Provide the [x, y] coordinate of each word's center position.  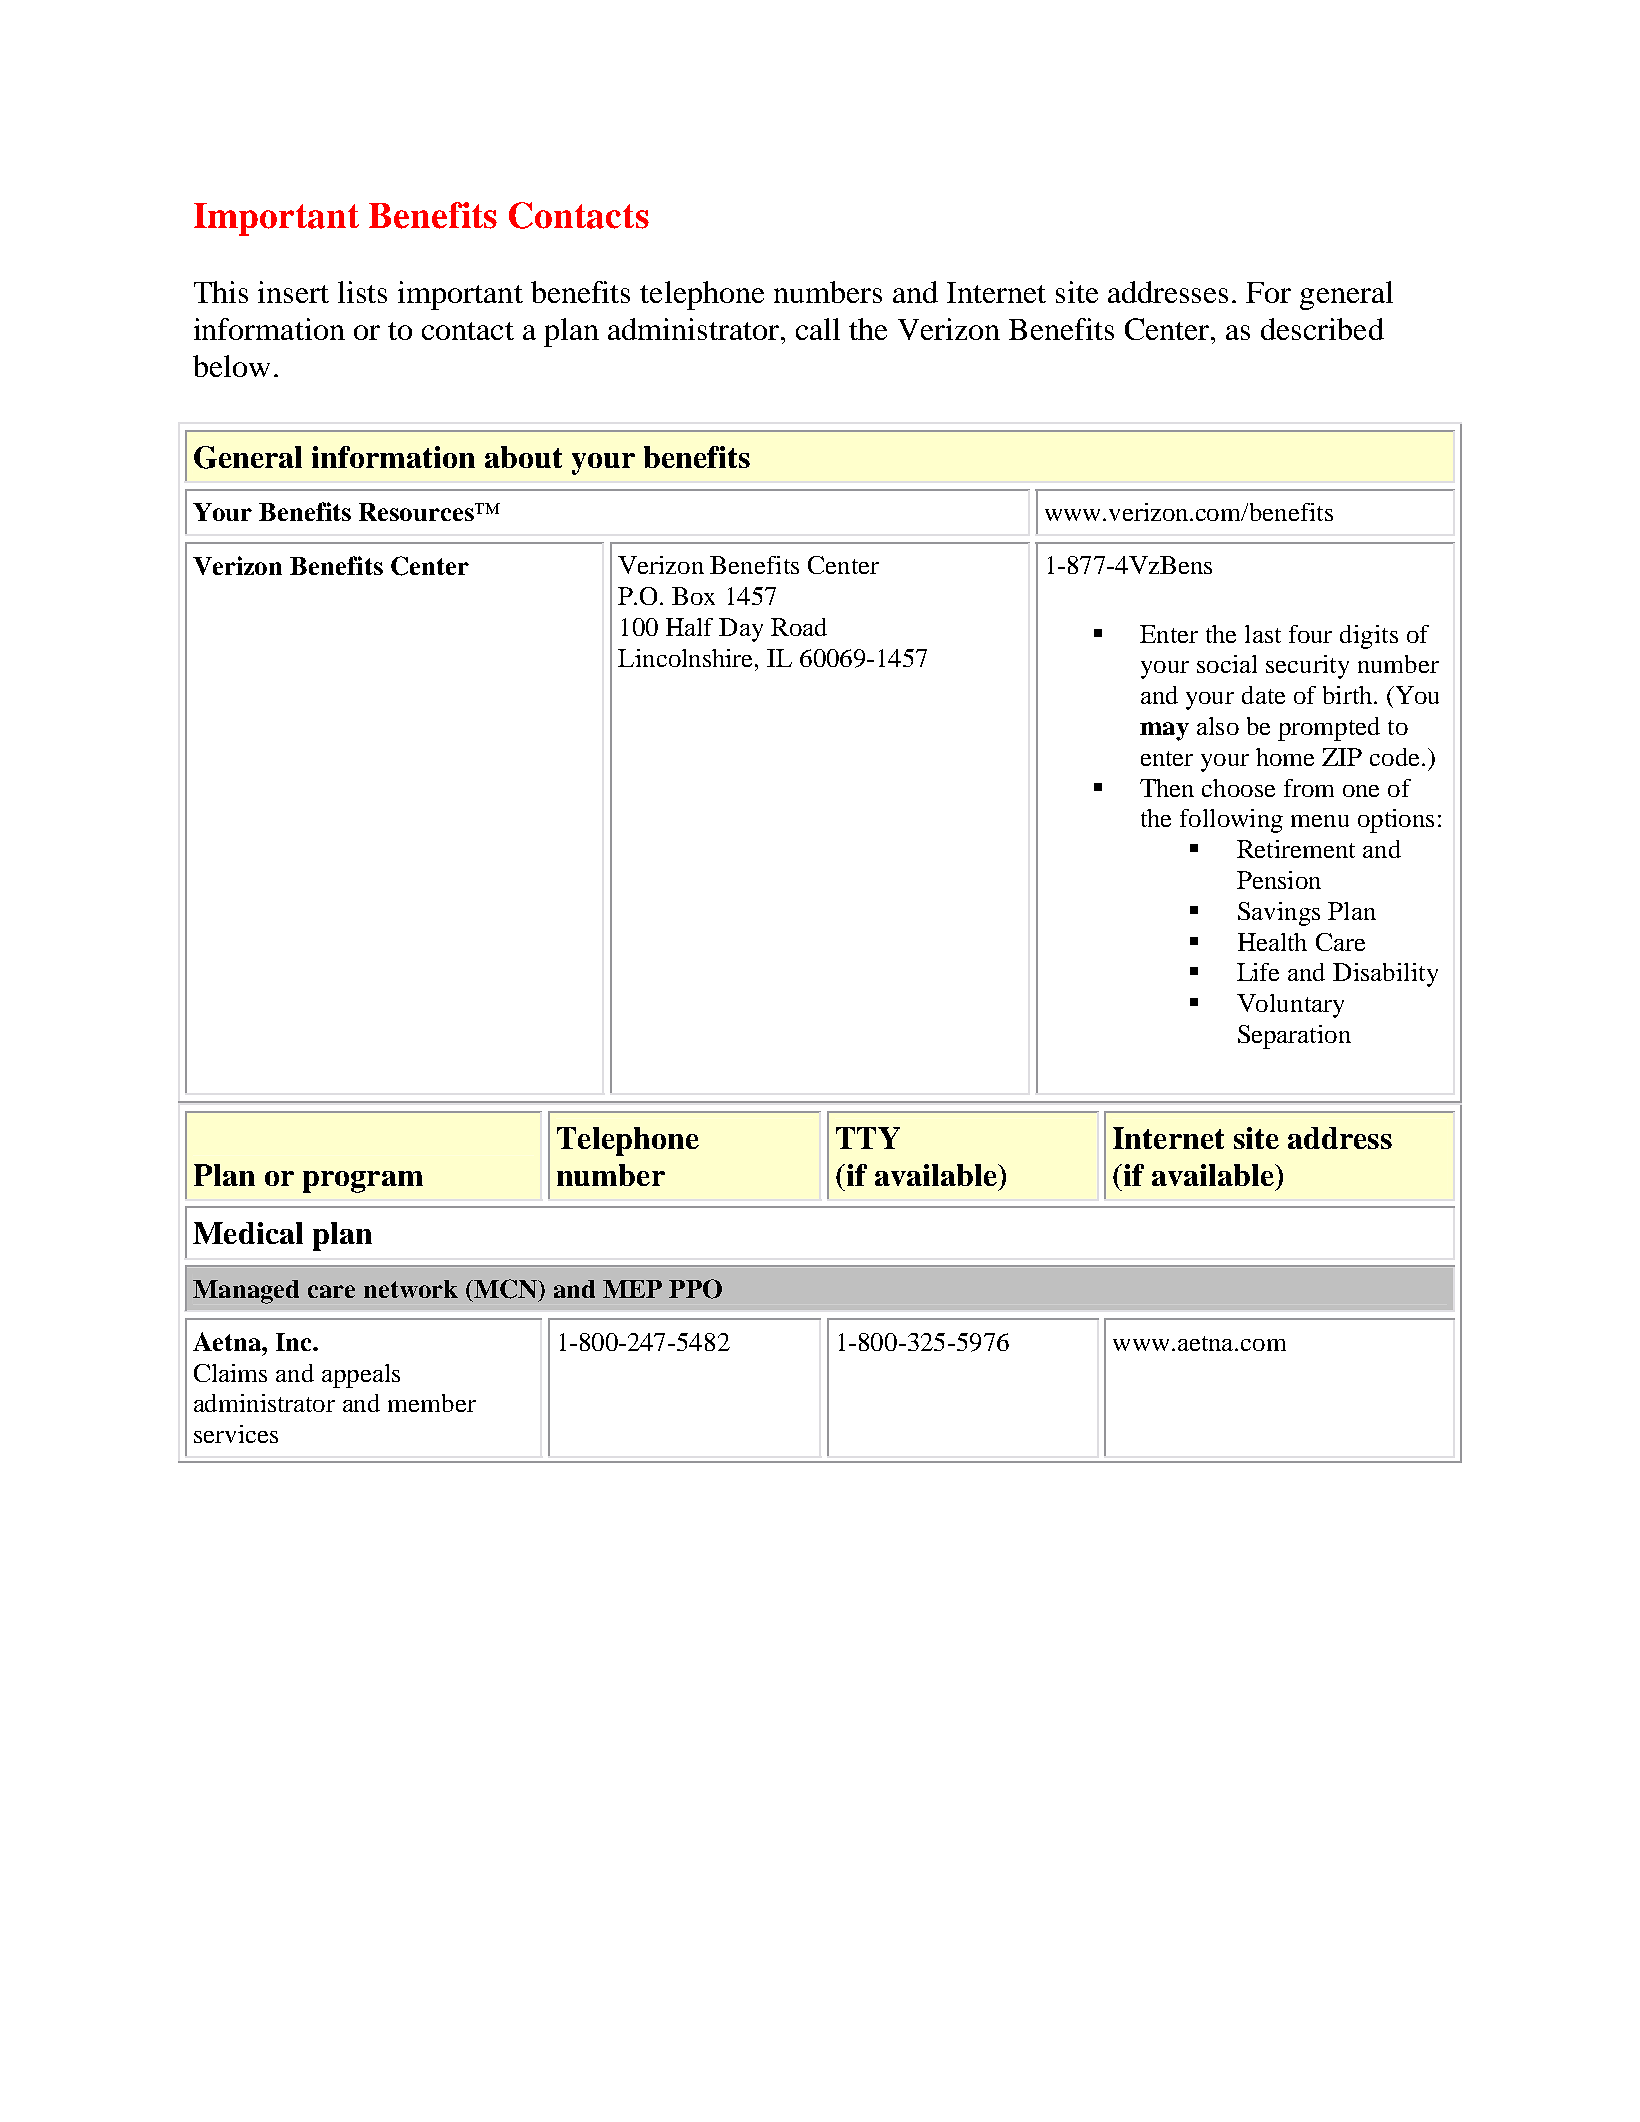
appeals [361, 1376]
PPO [695, 1289]
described [1322, 329]
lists [362, 292]
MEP [632, 1289]
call [818, 329]
